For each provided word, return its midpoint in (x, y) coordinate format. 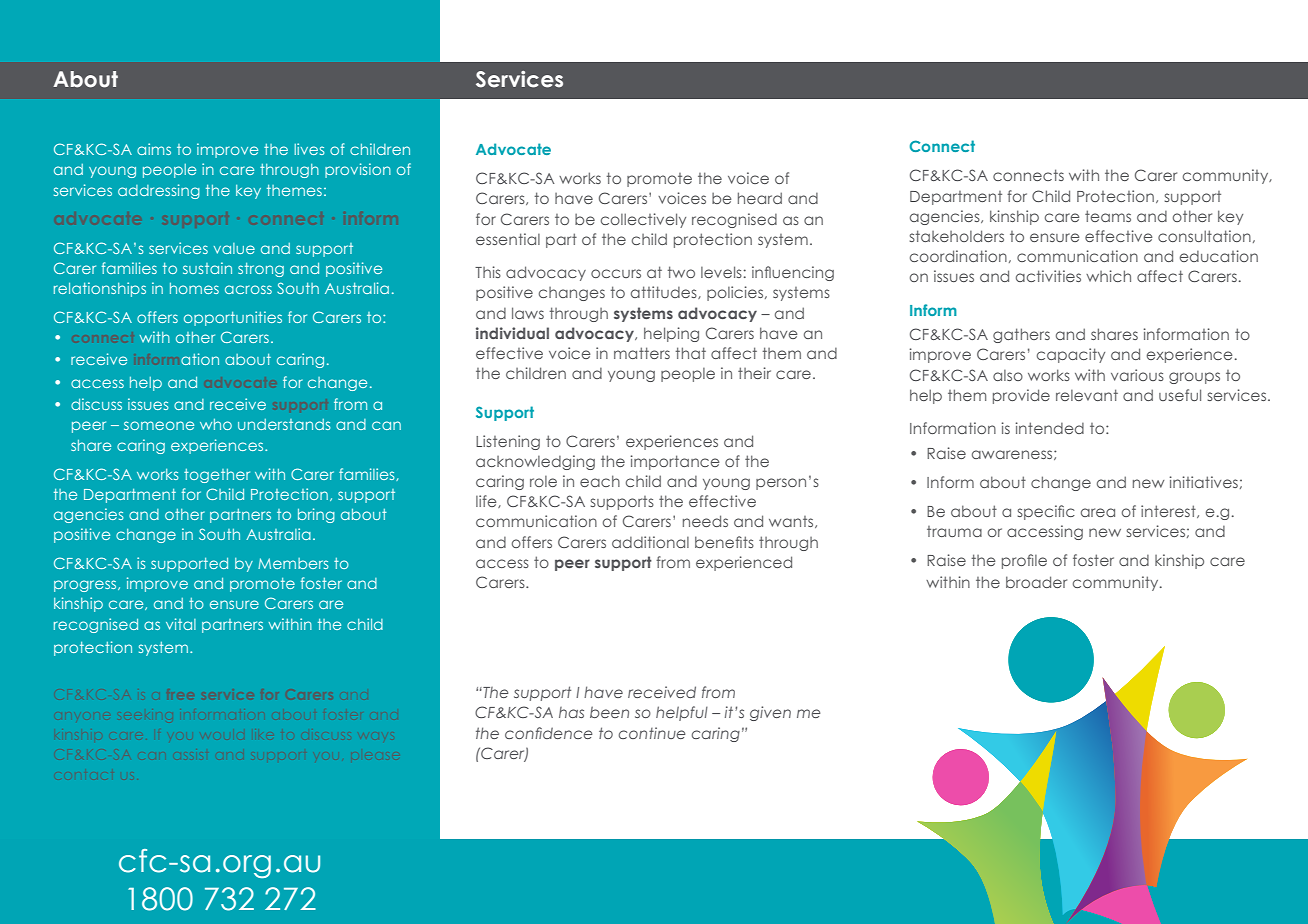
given (770, 713)
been (609, 712)
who (216, 424)
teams (1108, 216)
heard (760, 198)
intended (1050, 428)
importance (675, 462)
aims (154, 149)
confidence (549, 733)
